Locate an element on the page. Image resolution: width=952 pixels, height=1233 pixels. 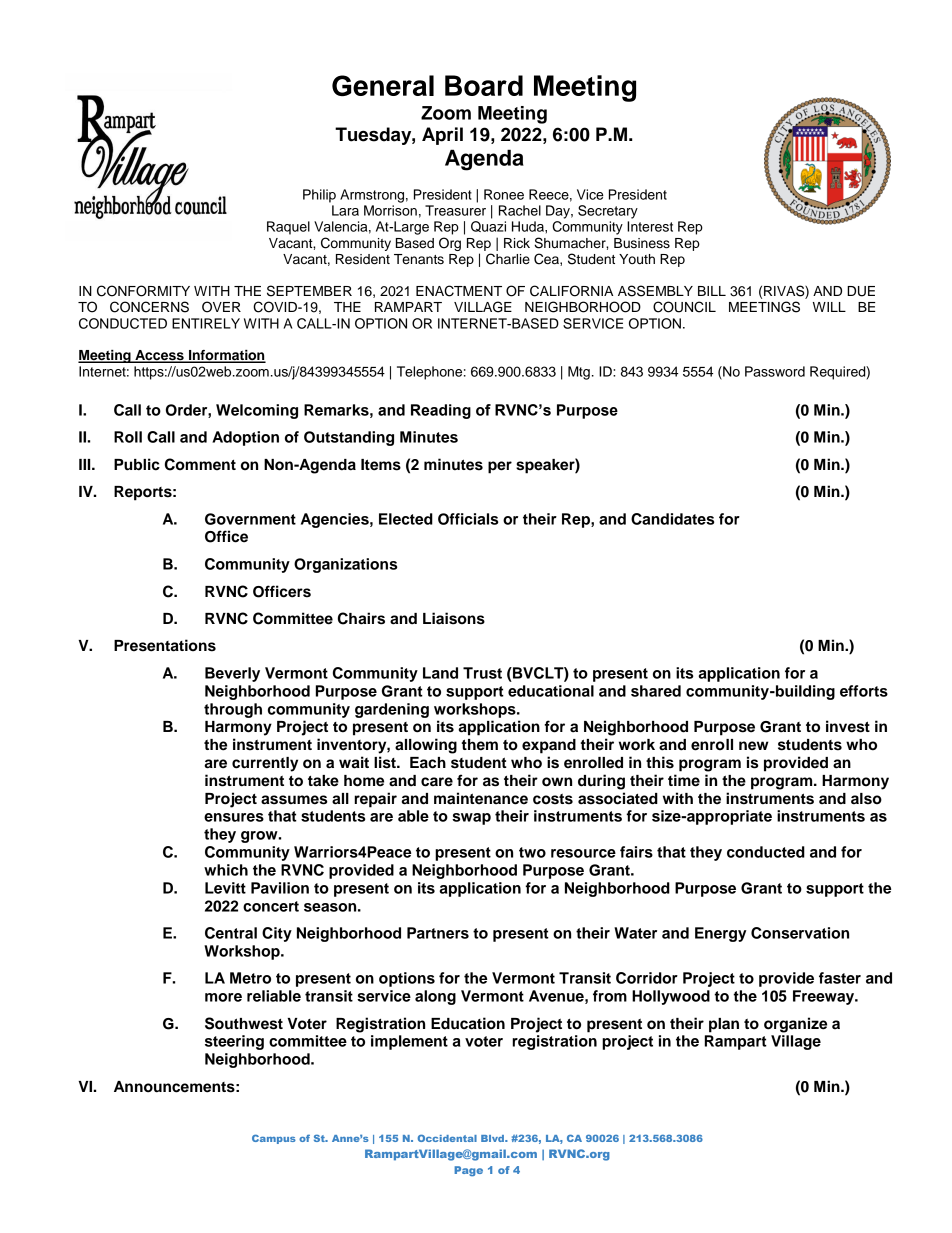
efforts is located at coordinates (864, 691).
